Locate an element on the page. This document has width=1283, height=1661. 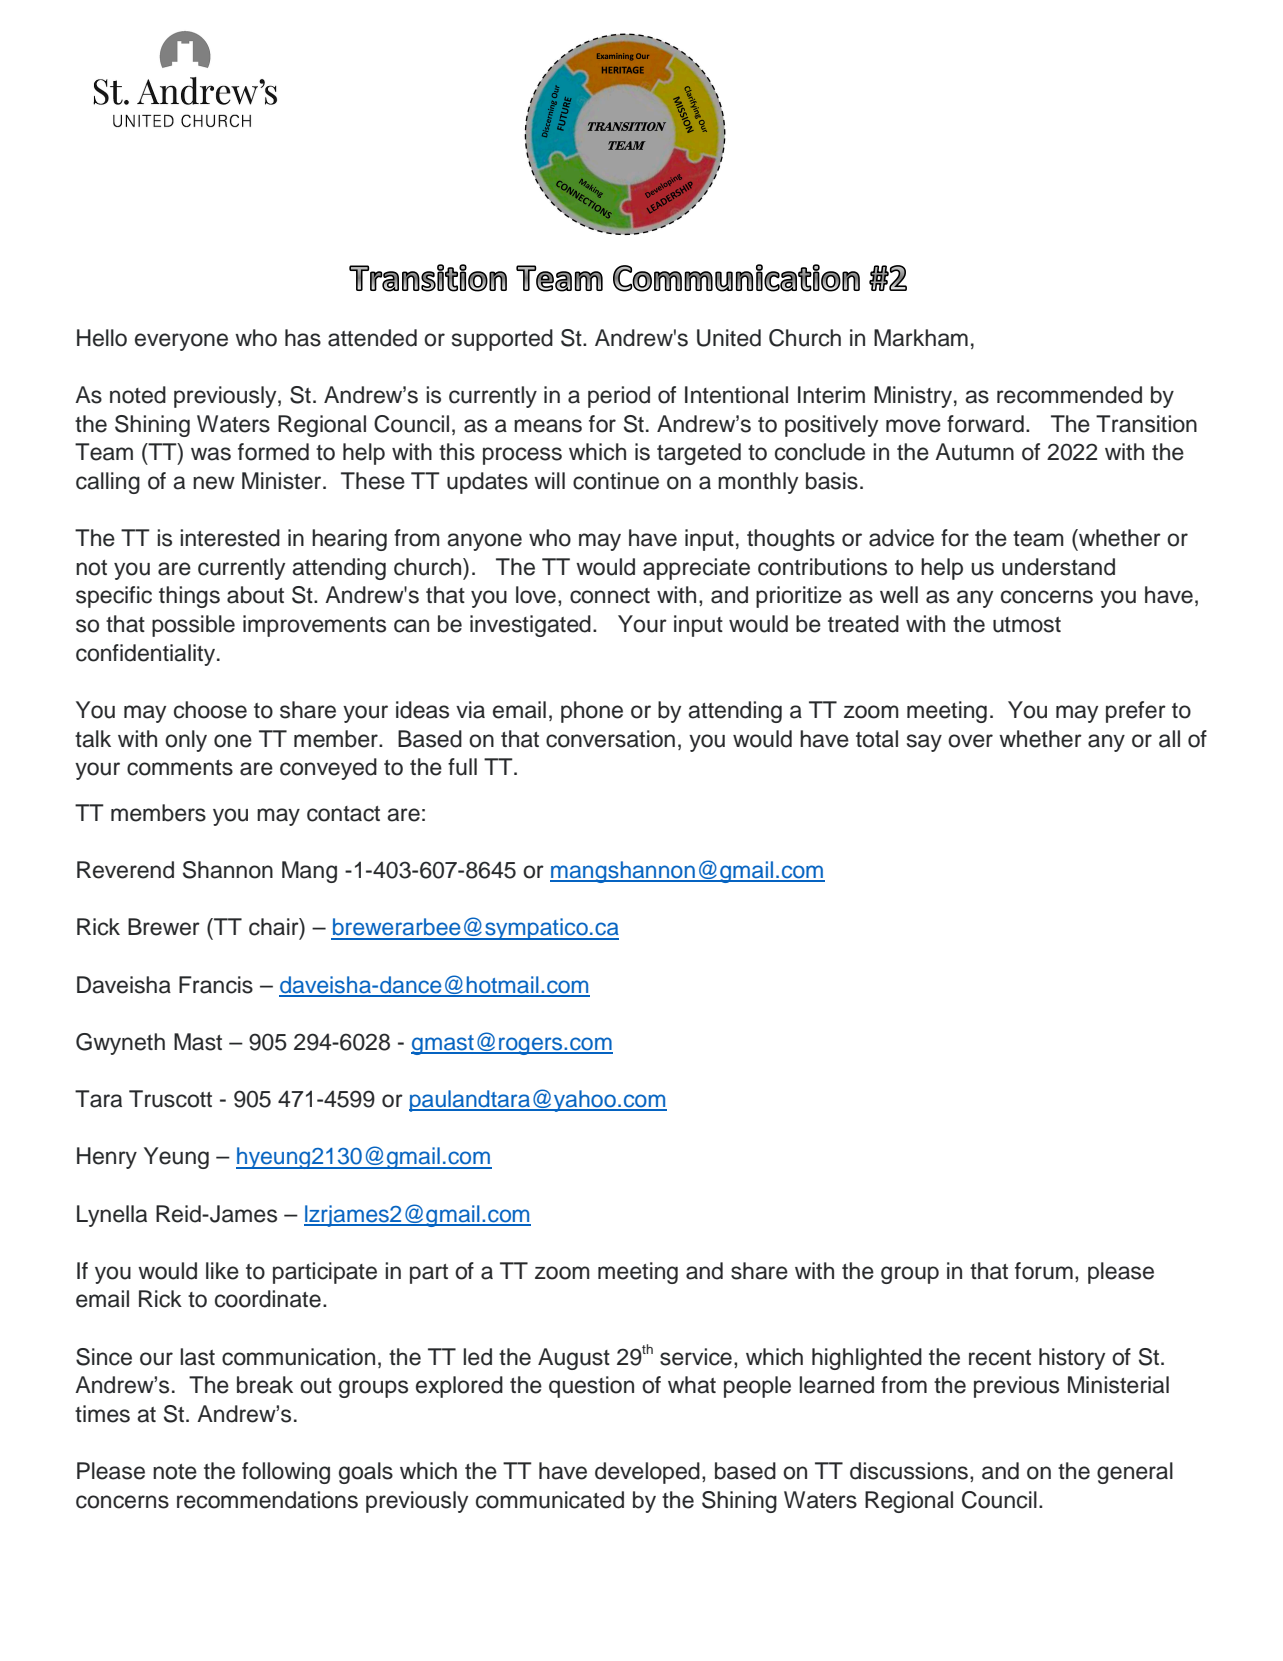
over is located at coordinates (970, 741).
